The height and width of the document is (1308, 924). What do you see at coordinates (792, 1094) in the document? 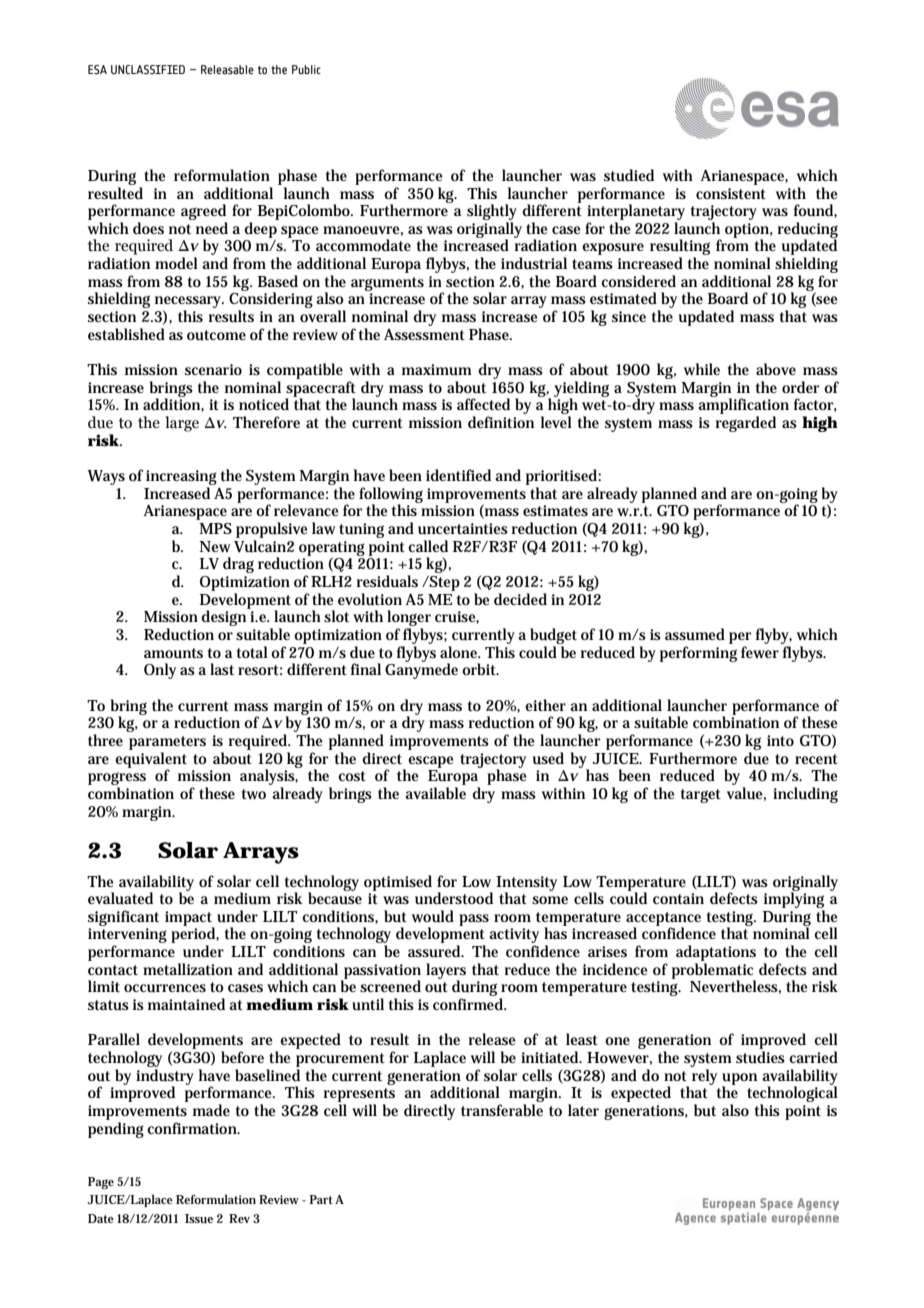
I see `technological` at bounding box center [792, 1094].
